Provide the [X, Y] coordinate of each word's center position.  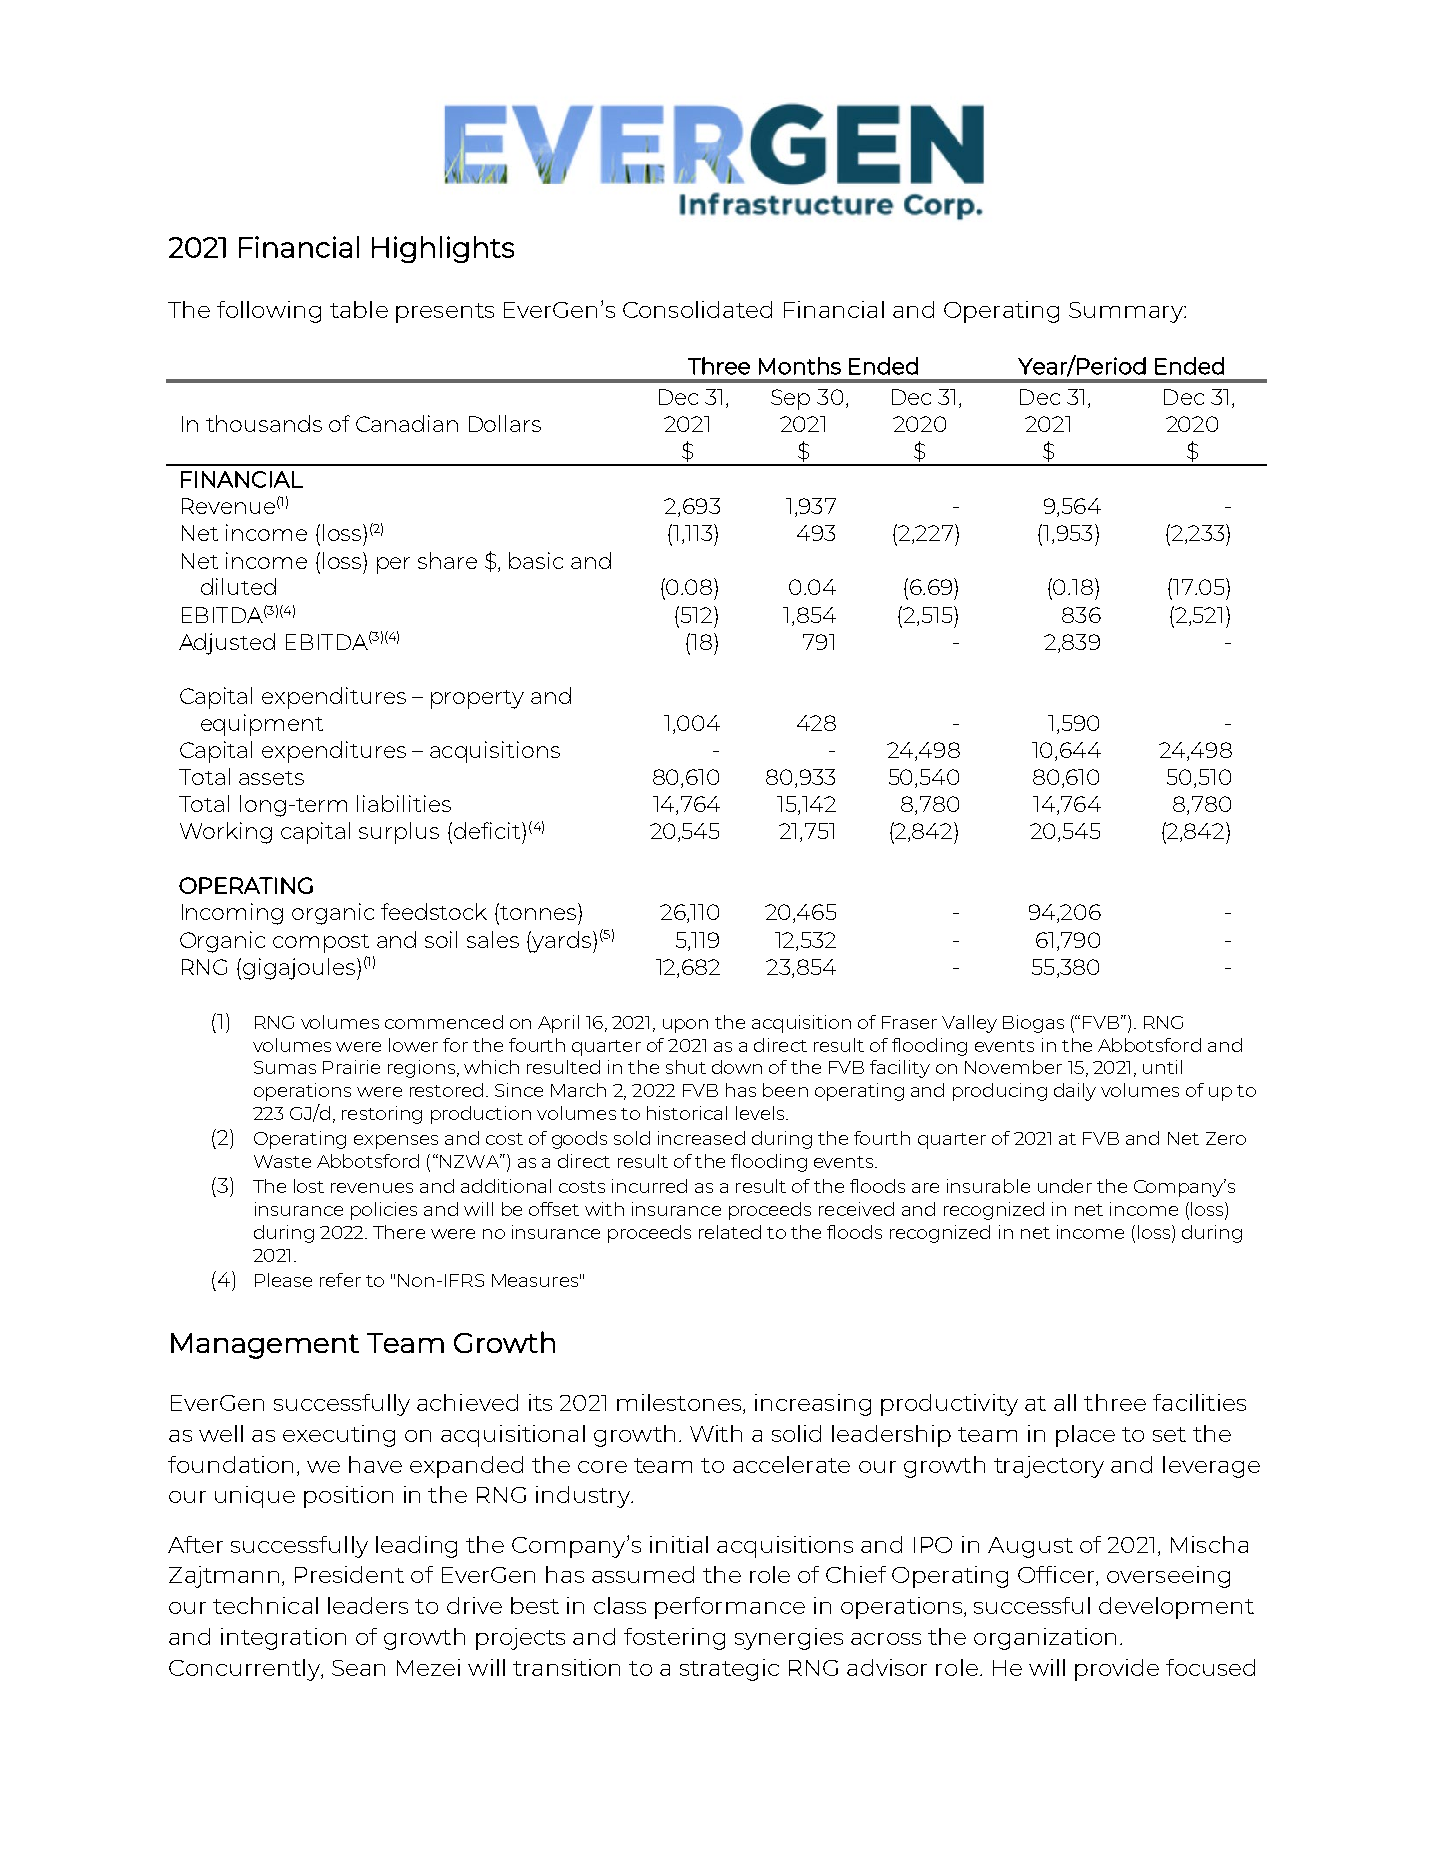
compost [321, 943]
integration [283, 1639]
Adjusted [227, 644]
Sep [790, 399]
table [359, 309]
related [730, 1232]
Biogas [1033, 1024]
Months [800, 366]
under [1065, 1186]
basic [536, 560]
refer [340, 1280]
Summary [1127, 312]
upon [685, 1026]
